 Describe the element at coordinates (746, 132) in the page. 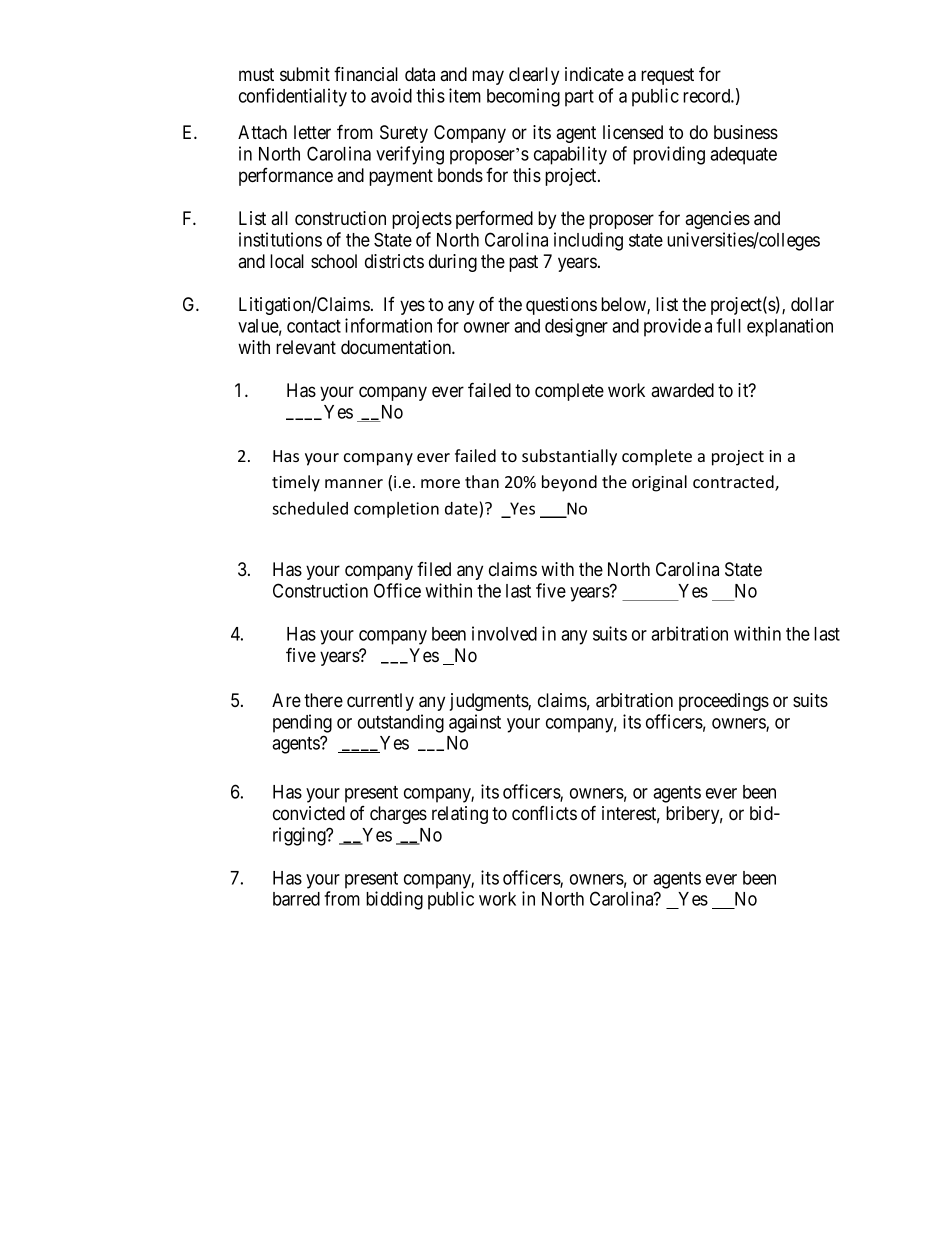

I see `business` at that location.
